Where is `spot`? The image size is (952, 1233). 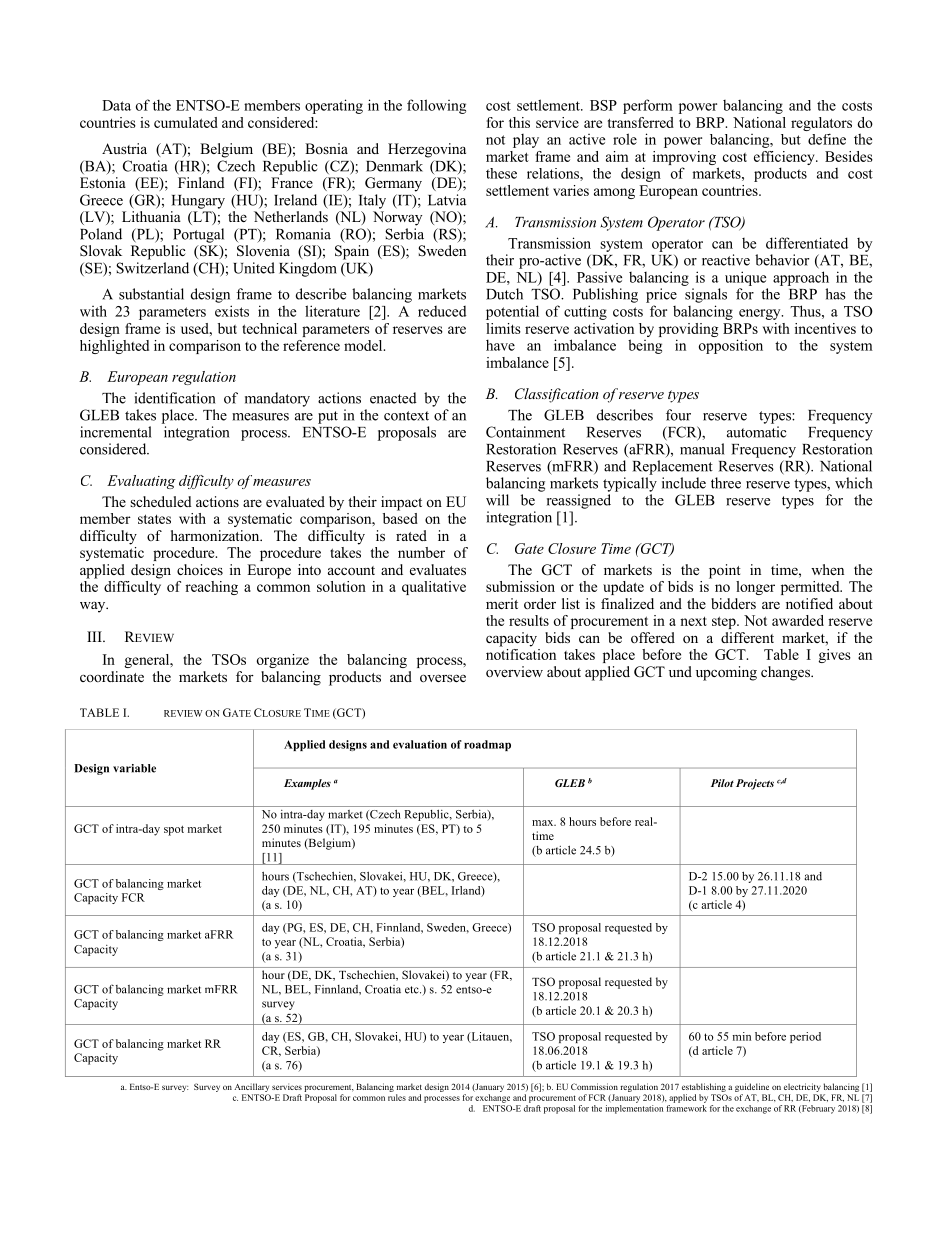 spot is located at coordinates (174, 831).
